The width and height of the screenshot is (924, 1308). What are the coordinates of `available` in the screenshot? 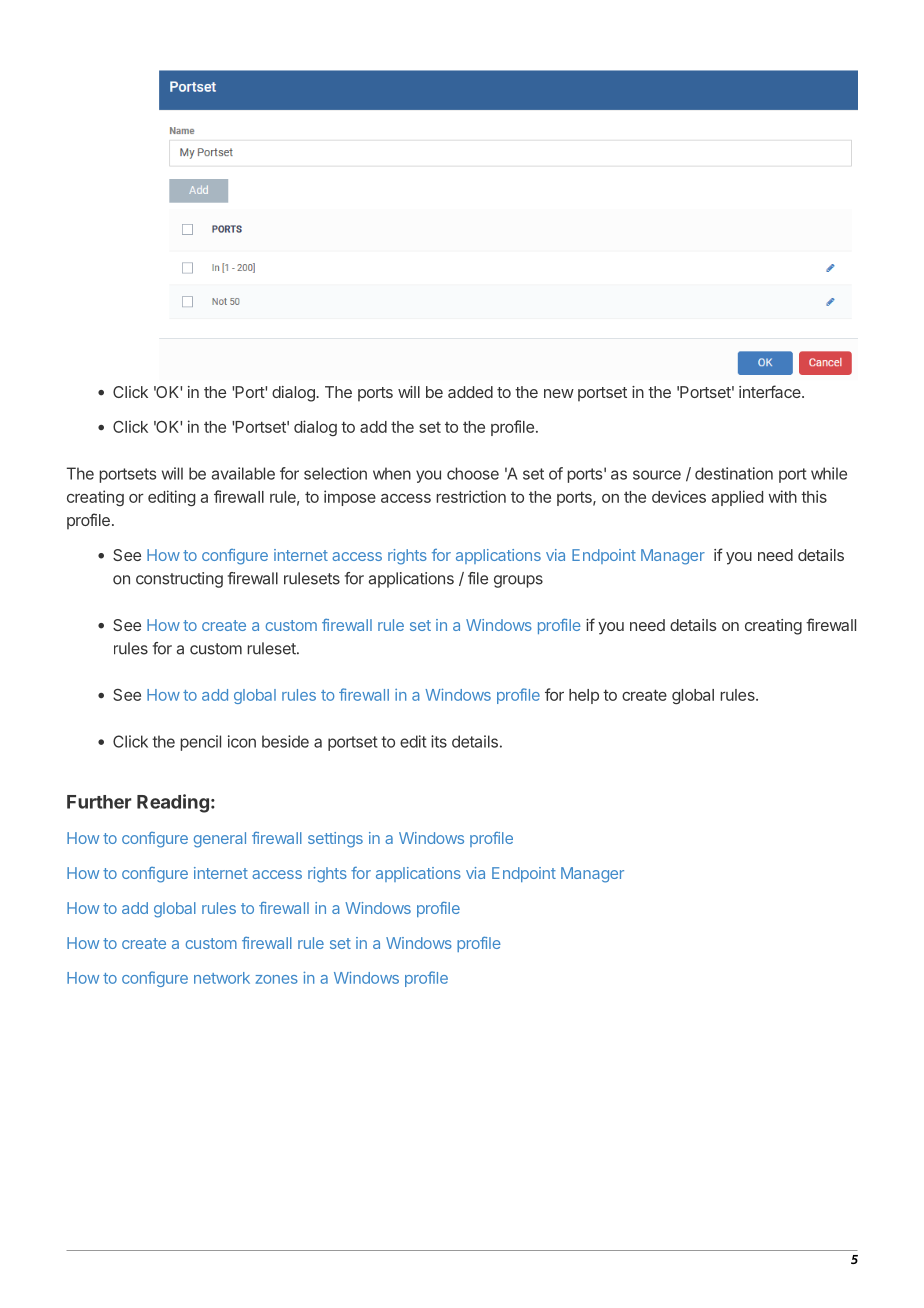 It's located at (243, 473).
